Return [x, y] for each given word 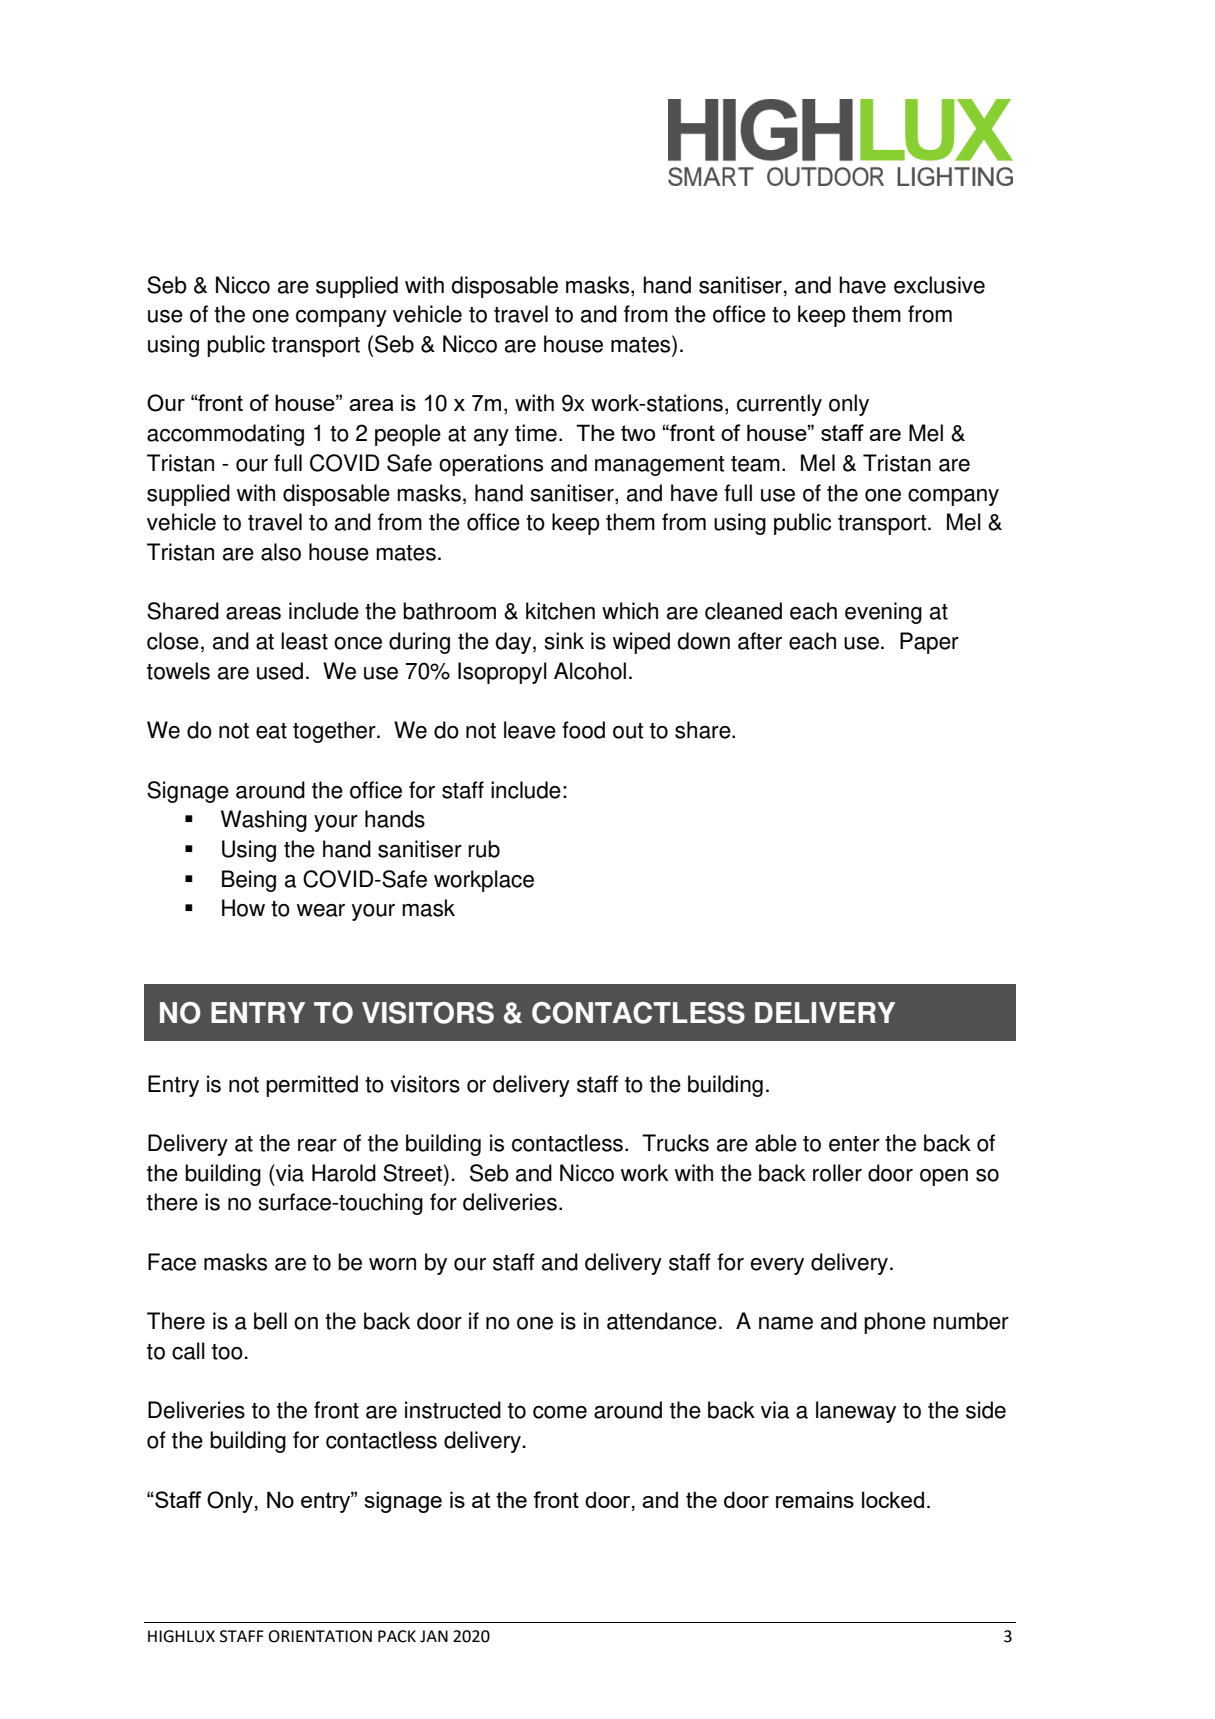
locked [893, 1499]
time [536, 433]
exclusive [939, 285]
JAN [434, 1636]
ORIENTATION [320, 1636]
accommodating [225, 435]
